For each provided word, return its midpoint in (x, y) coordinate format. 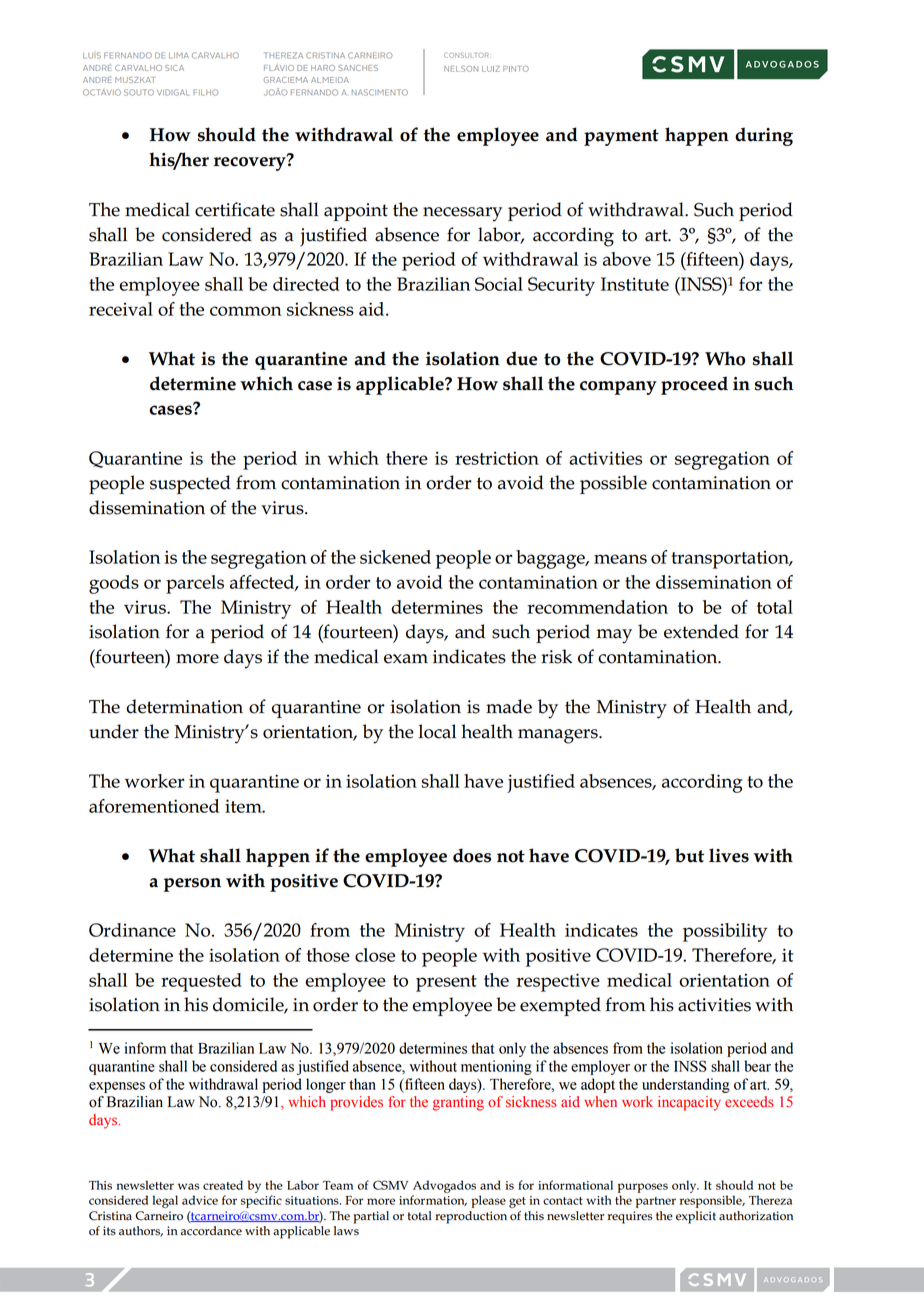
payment (621, 137)
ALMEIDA (330, 80)
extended (701, 631)
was (188, 1186)
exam (406, 659)
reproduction (471, 1217)
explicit (696, 1217)
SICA (174, 68)
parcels (195, 584)
